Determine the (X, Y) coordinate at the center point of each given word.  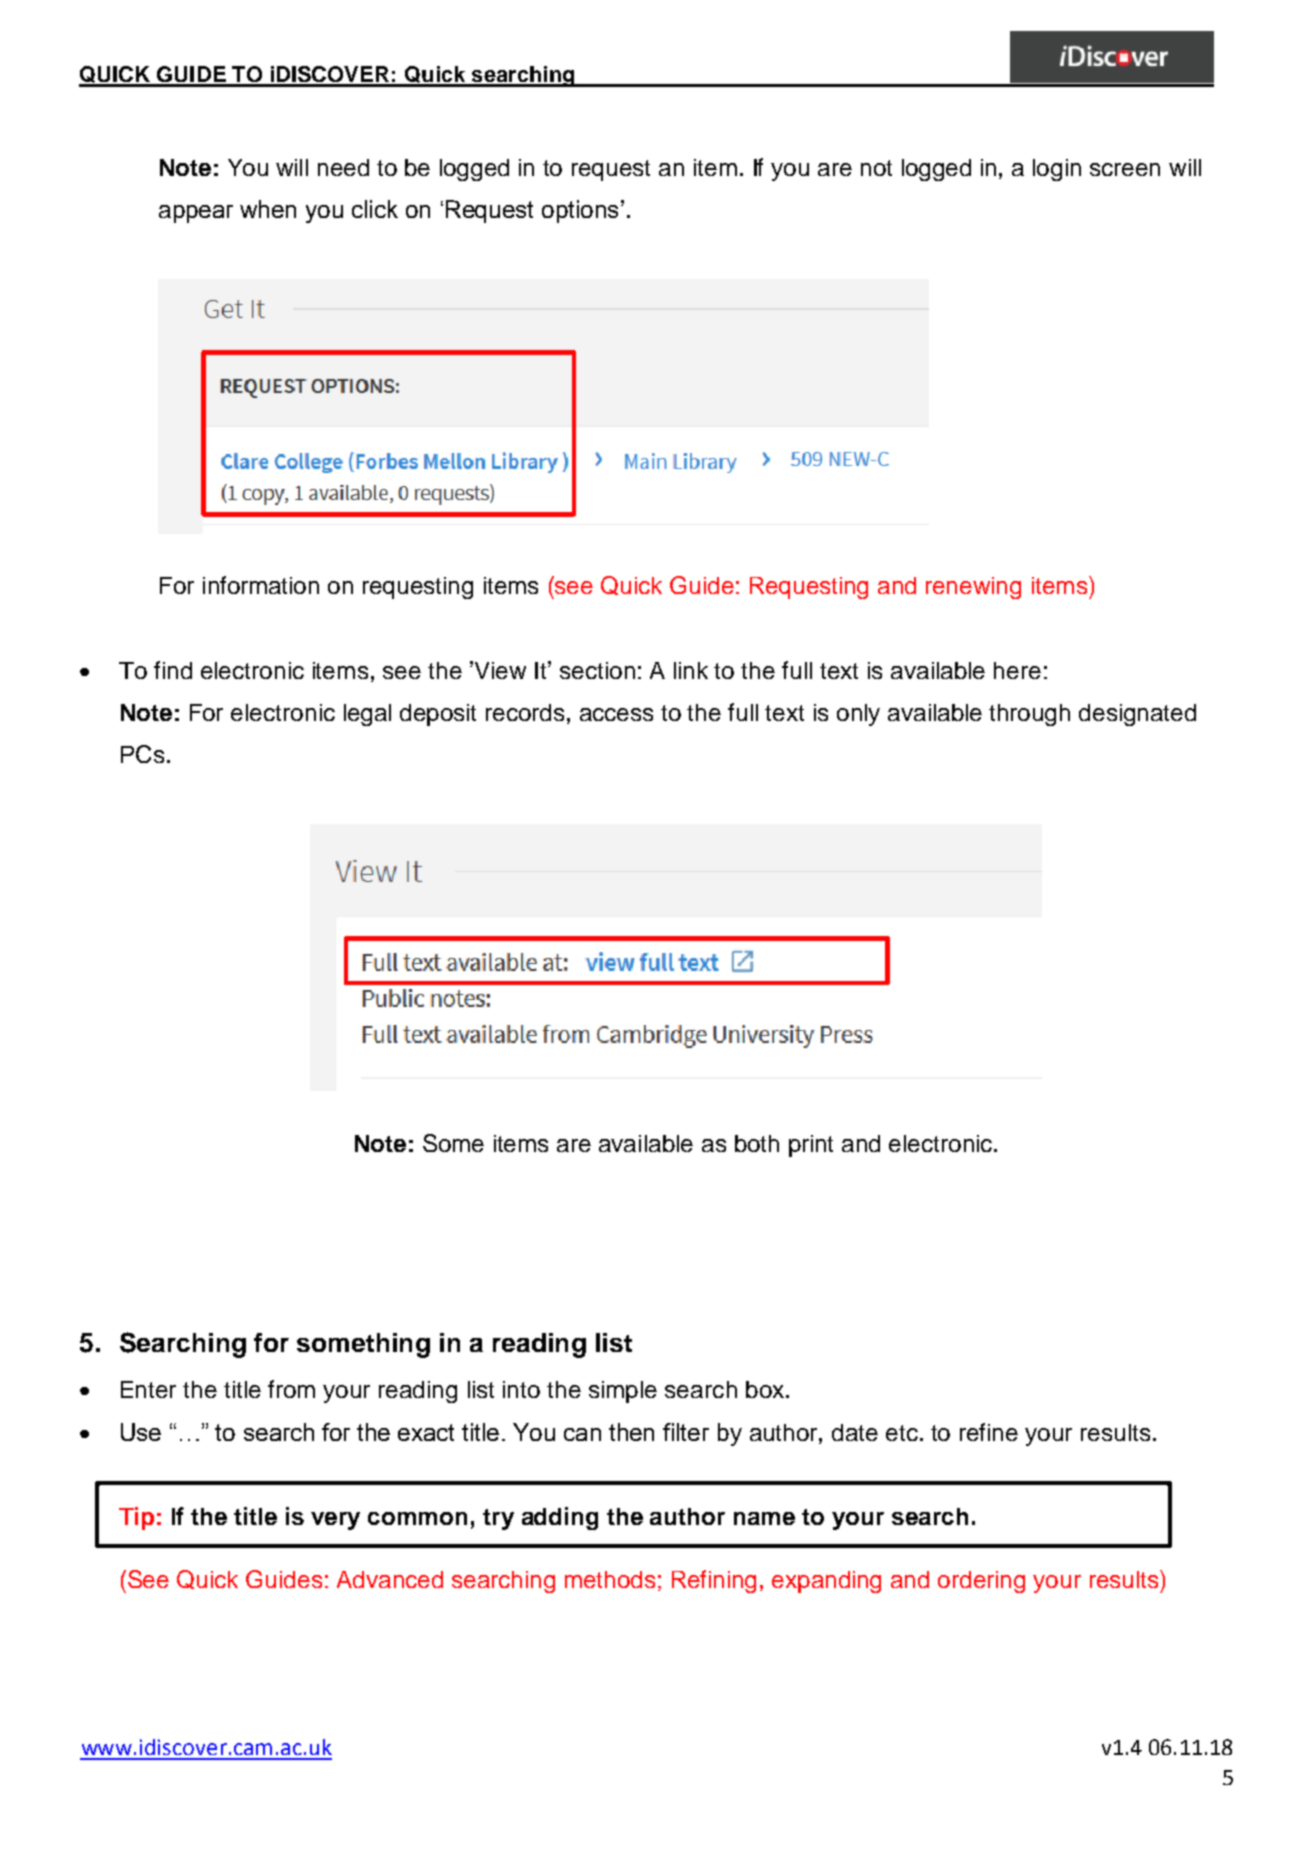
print (811, 1146)
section (597, 670)
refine (989, 1432)
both (757, 1143)
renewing (973, 588)
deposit (438, 715)
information (261, 585)
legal (367, 715)
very (335, 1521)
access (616, 714)
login (1057, 170)
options (580, 211)
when (268, 209)
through (1029, 715)
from (291, 1389)
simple (623, 1392)
